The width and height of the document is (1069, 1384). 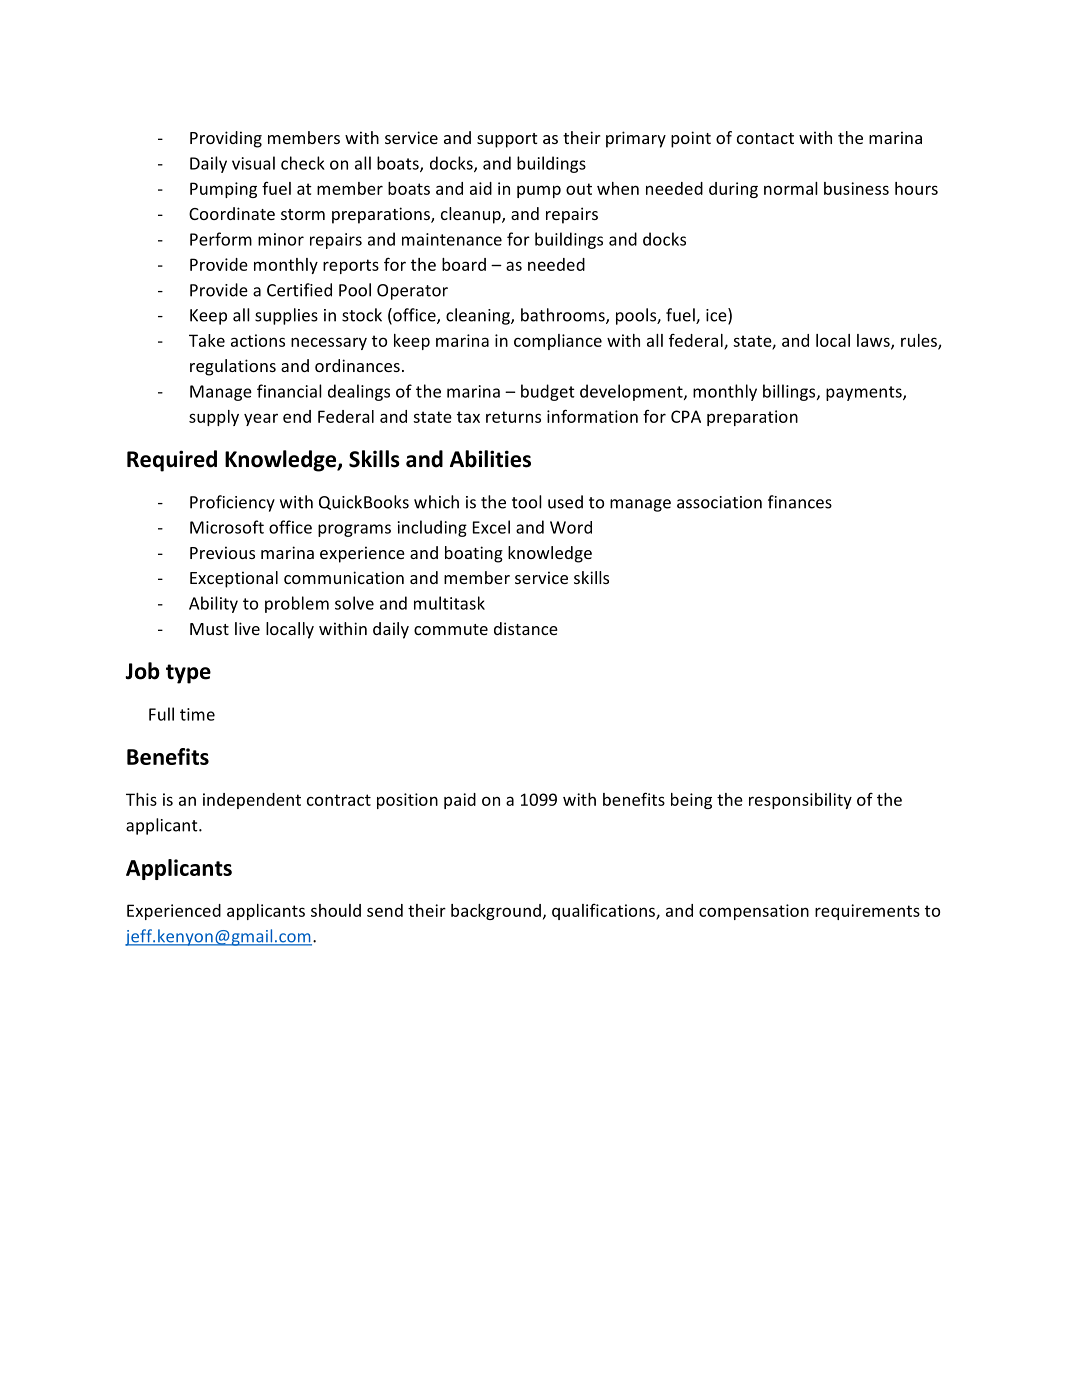 I want to click on visual, so click(x=253, y=163).
